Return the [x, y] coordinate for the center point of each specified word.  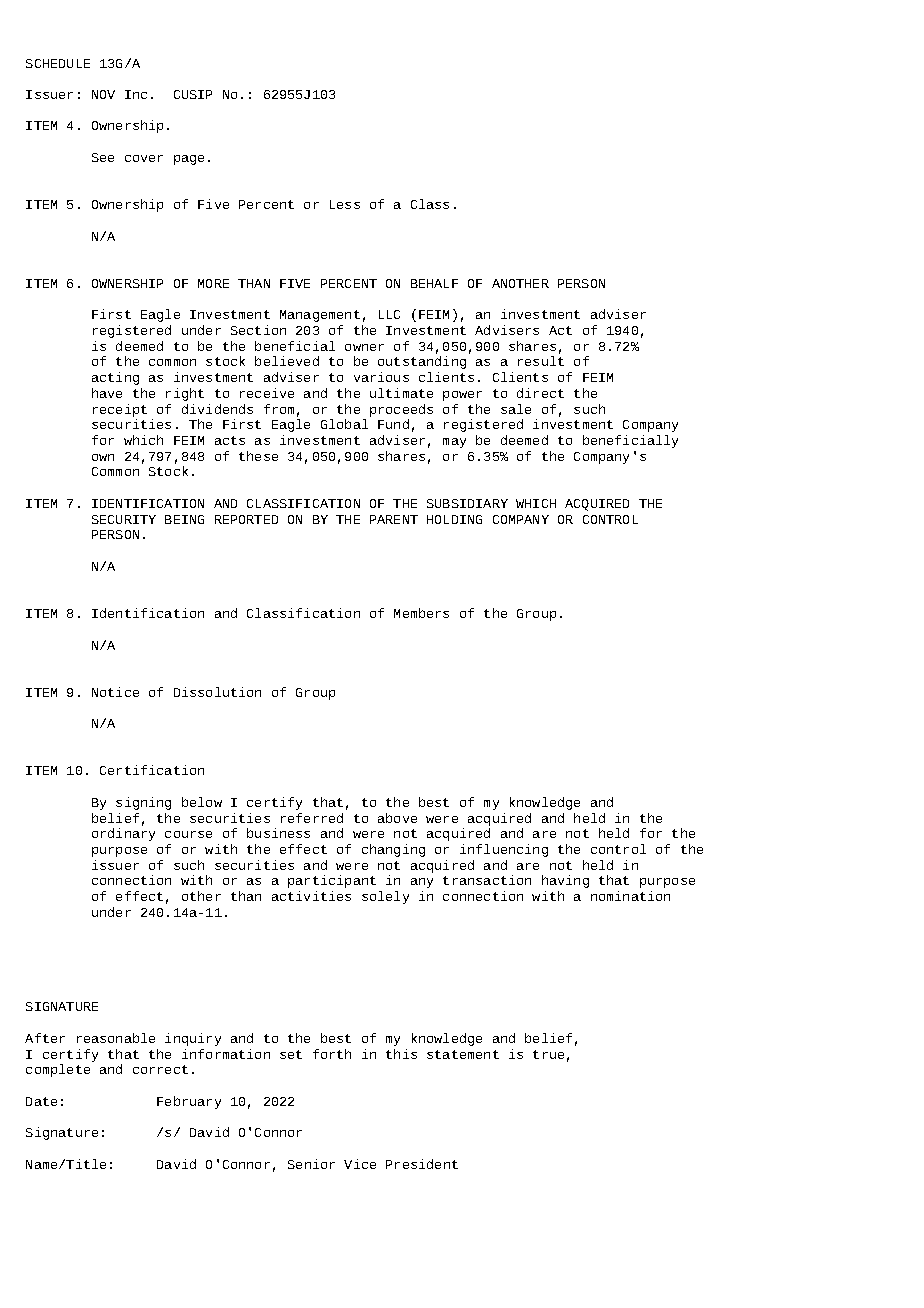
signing [143, 803]
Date [41, 1101]
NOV [103, 94]
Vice [360, 1164]
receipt [120, 410]
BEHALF [434, 283]
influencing [504, 850]
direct [540, 393]
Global [344, 424]
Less [345, 204]
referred [312, 818]
